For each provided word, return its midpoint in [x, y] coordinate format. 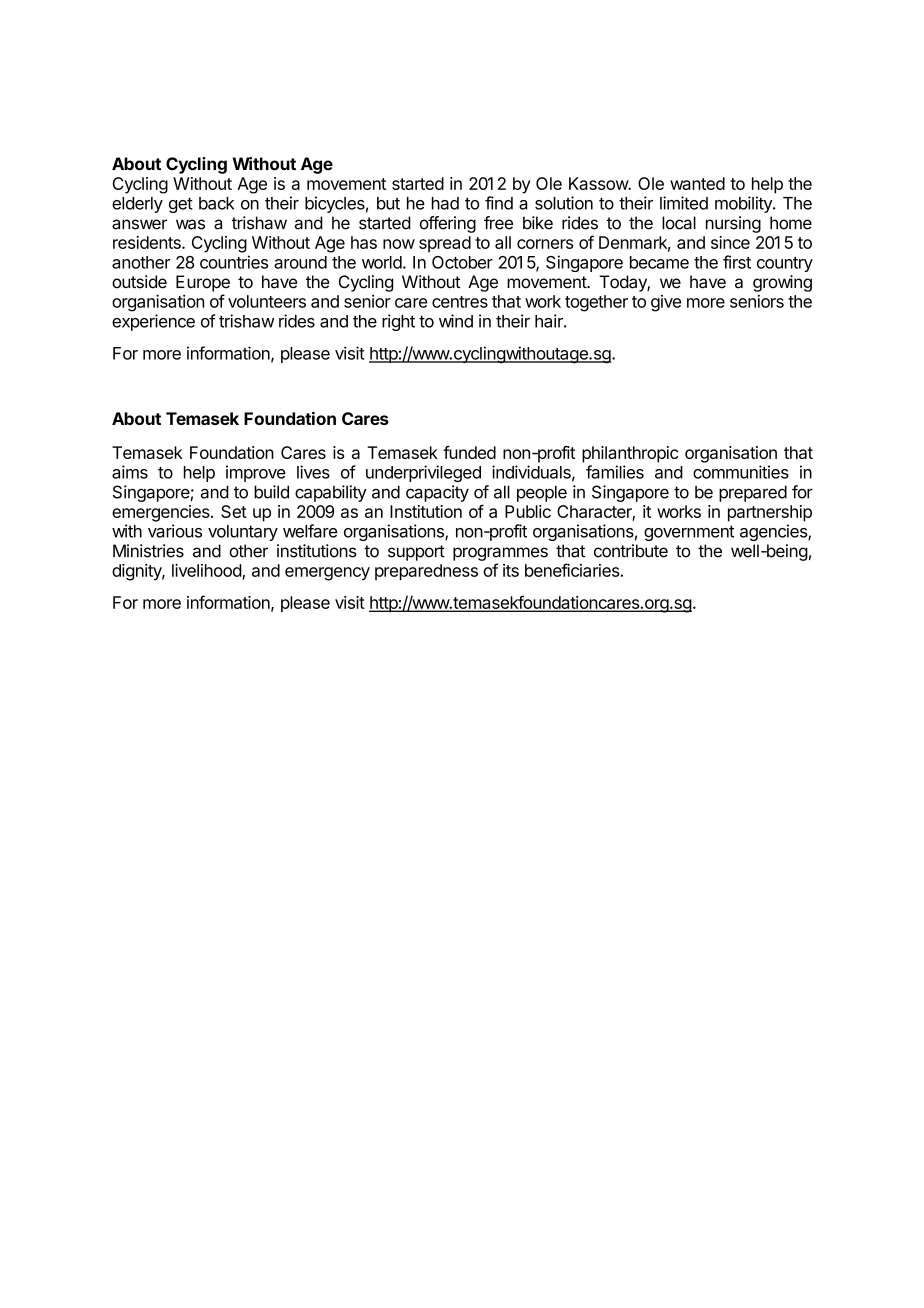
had [445, 203]
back [216, 203]
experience [153, 322]
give [666, 303]
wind [456, 321]
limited [684, 203]
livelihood [207, 570]
